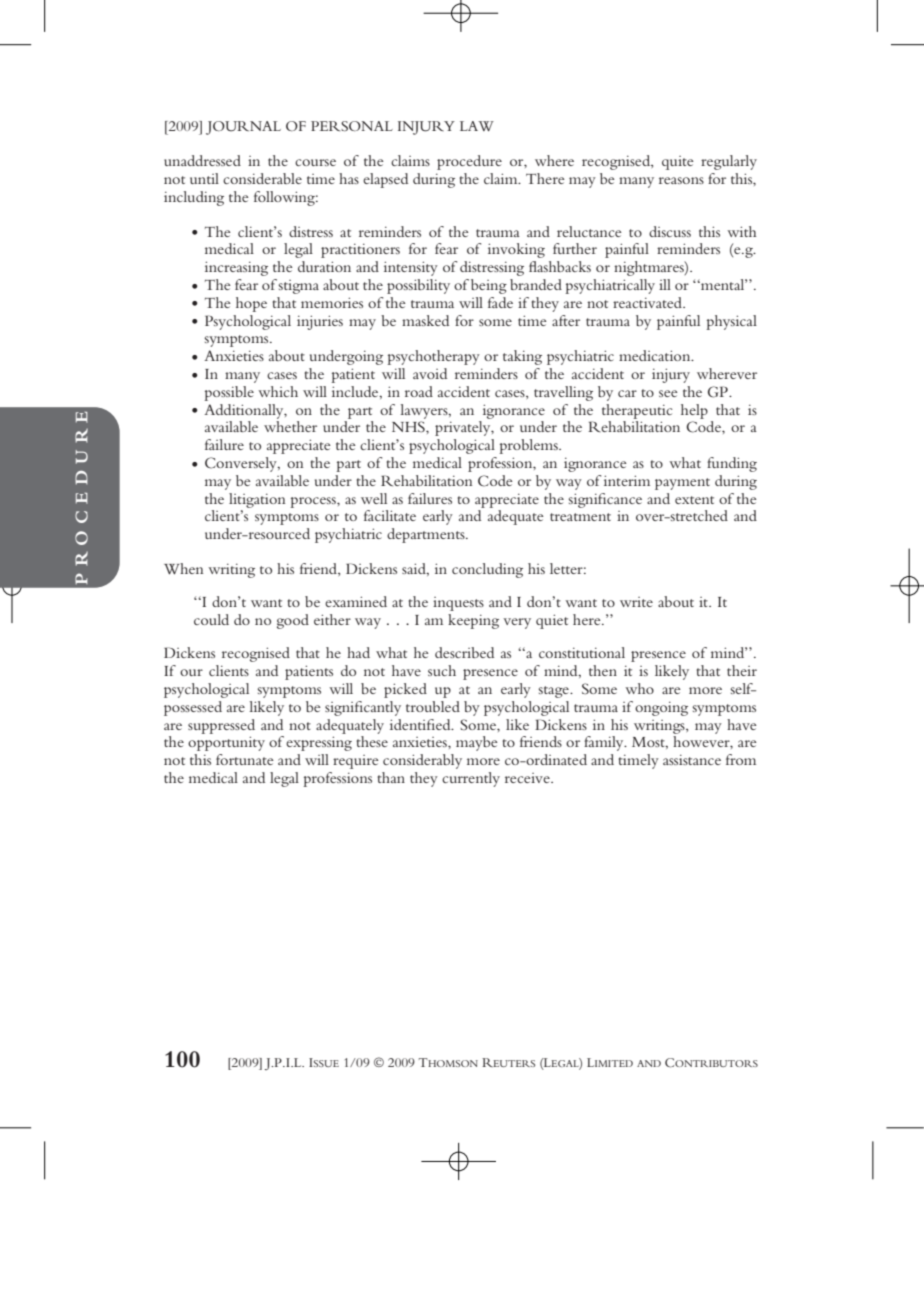 The height and width of the screenshot is (1308, 924). What do you see at coordinates (656, 355) in the screenshot?
I see `medication` at bounding box center [656, 355].
